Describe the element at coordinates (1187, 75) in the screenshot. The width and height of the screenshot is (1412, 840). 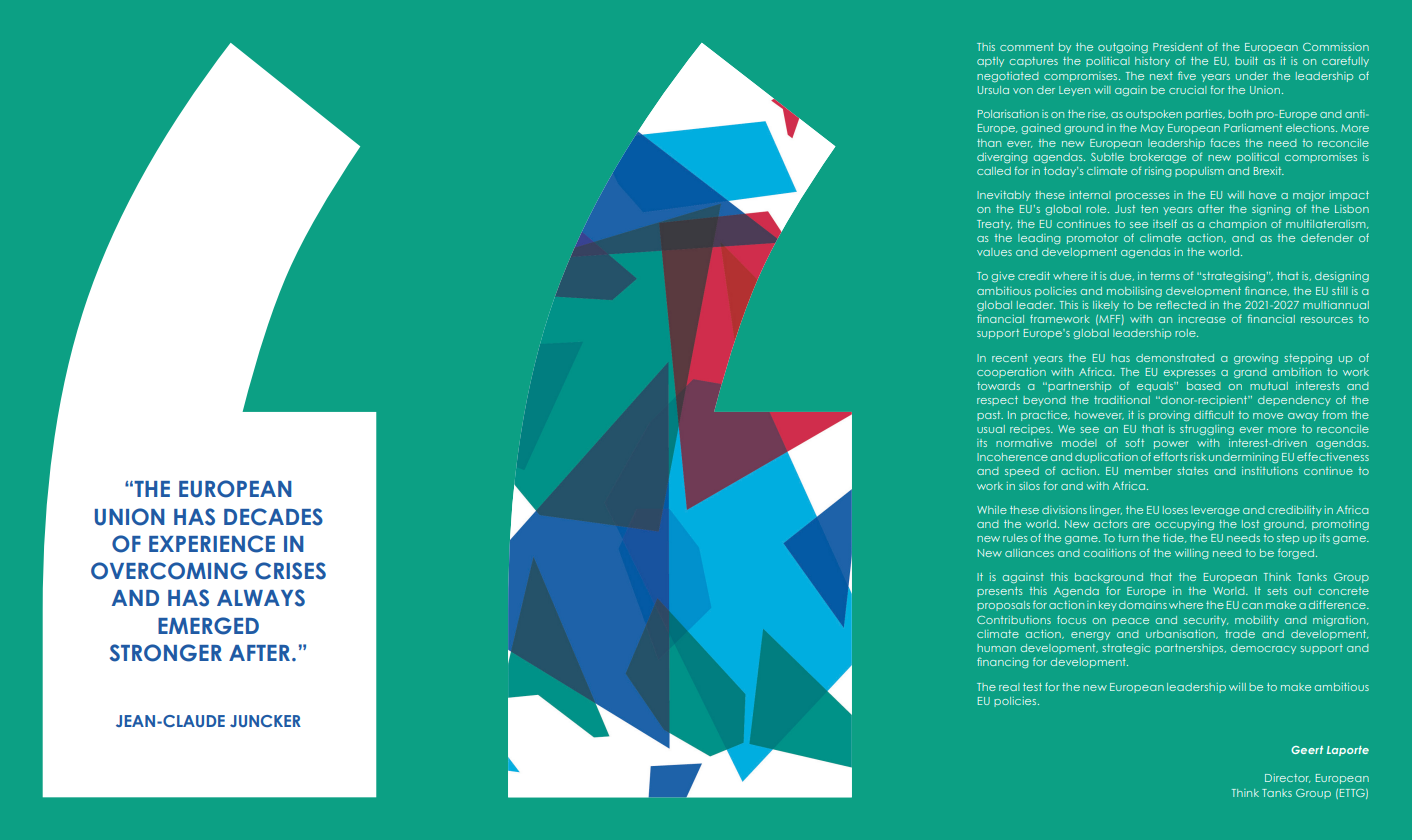
I see `five` at that location.
